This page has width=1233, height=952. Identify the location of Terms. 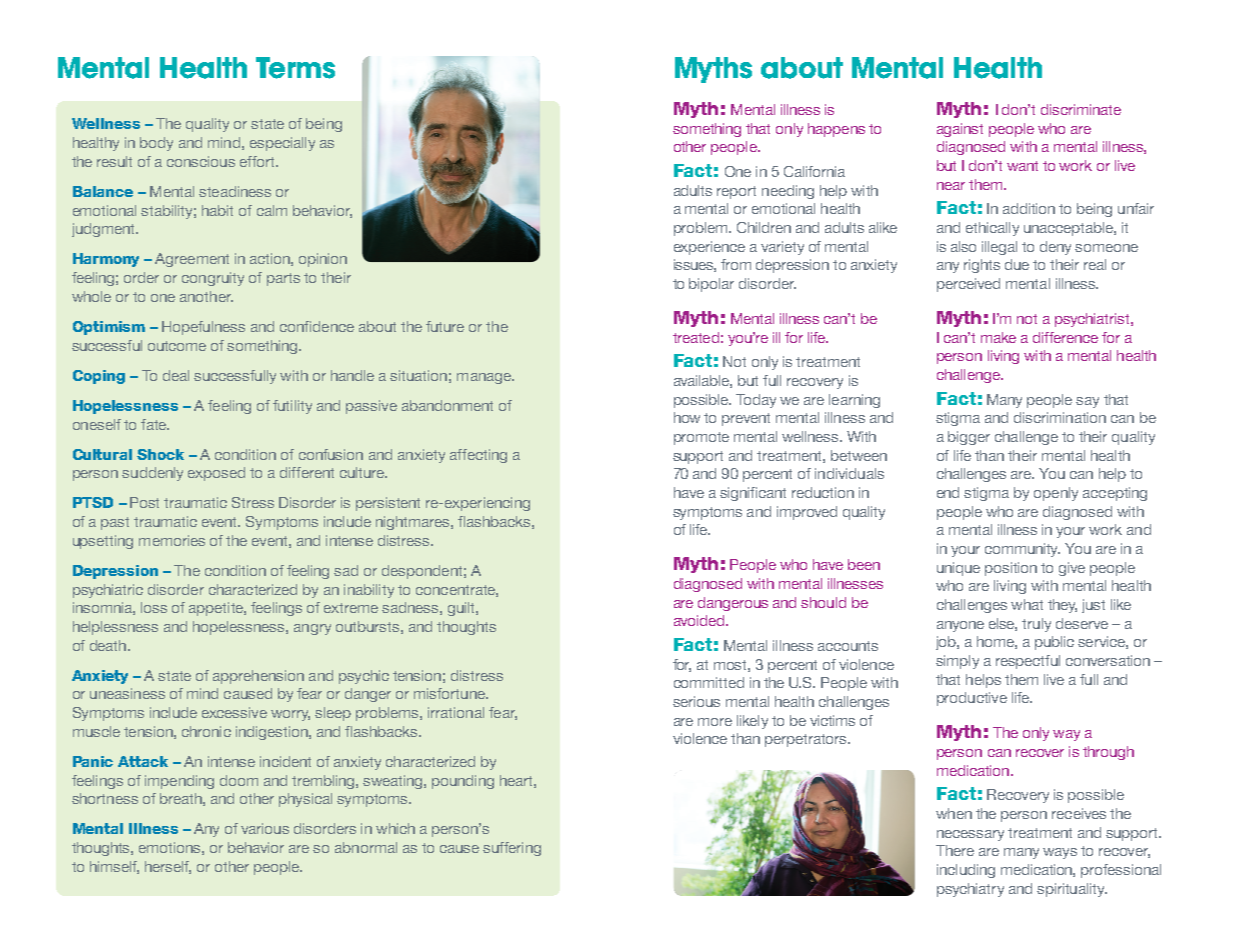
(295, 68).
